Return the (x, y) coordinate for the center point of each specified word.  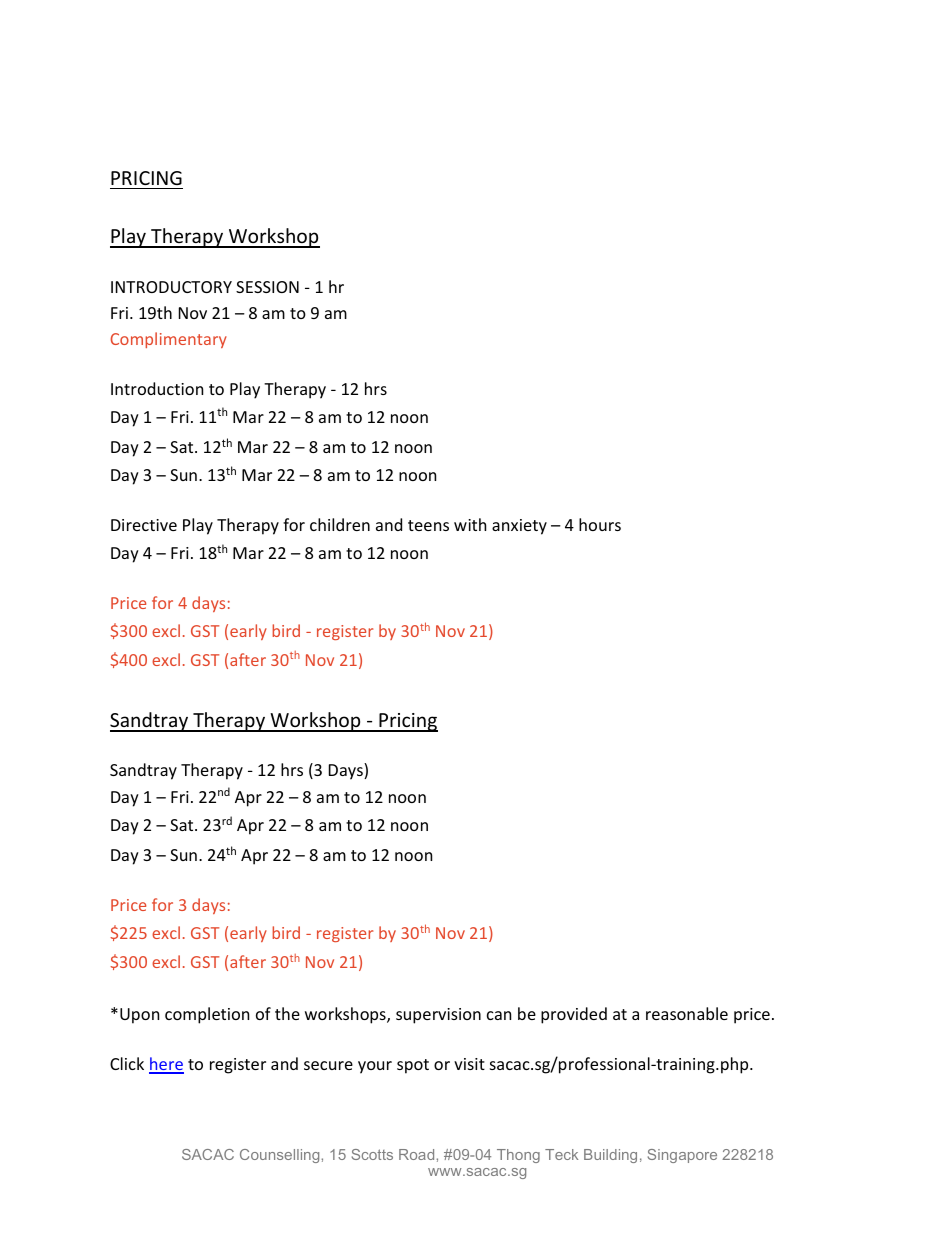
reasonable (687, 1013)
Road (416, 1154)
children (340, 524)
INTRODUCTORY (171, 287)
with (470, 524)
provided (574, 1015)
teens (428, 525)
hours (600, 524)
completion (207, 1015)
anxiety (519, 527)
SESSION (267, 287)
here (166, 1065)
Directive (144, 525)
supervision (438, 1016)
